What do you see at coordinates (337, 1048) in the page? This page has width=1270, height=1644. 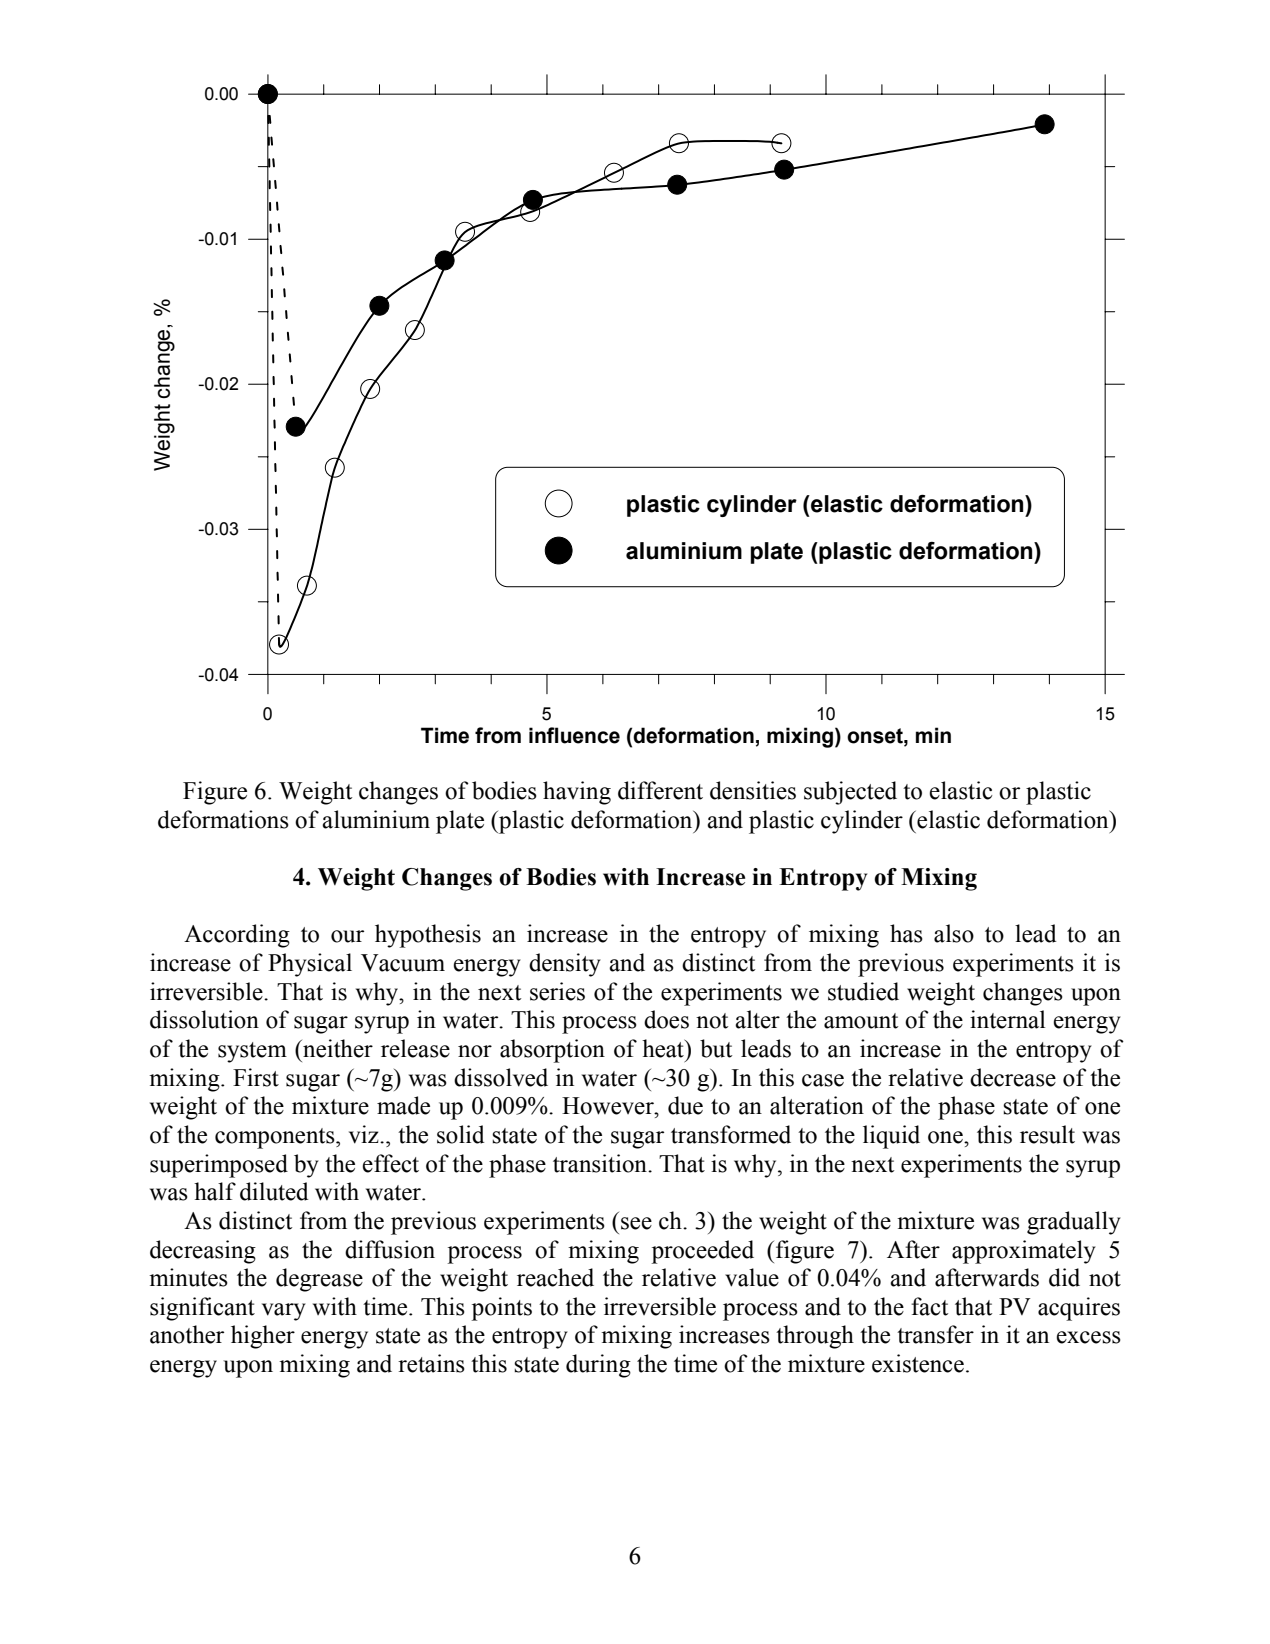 I see `neither` at bounding box center [337, 1048].
